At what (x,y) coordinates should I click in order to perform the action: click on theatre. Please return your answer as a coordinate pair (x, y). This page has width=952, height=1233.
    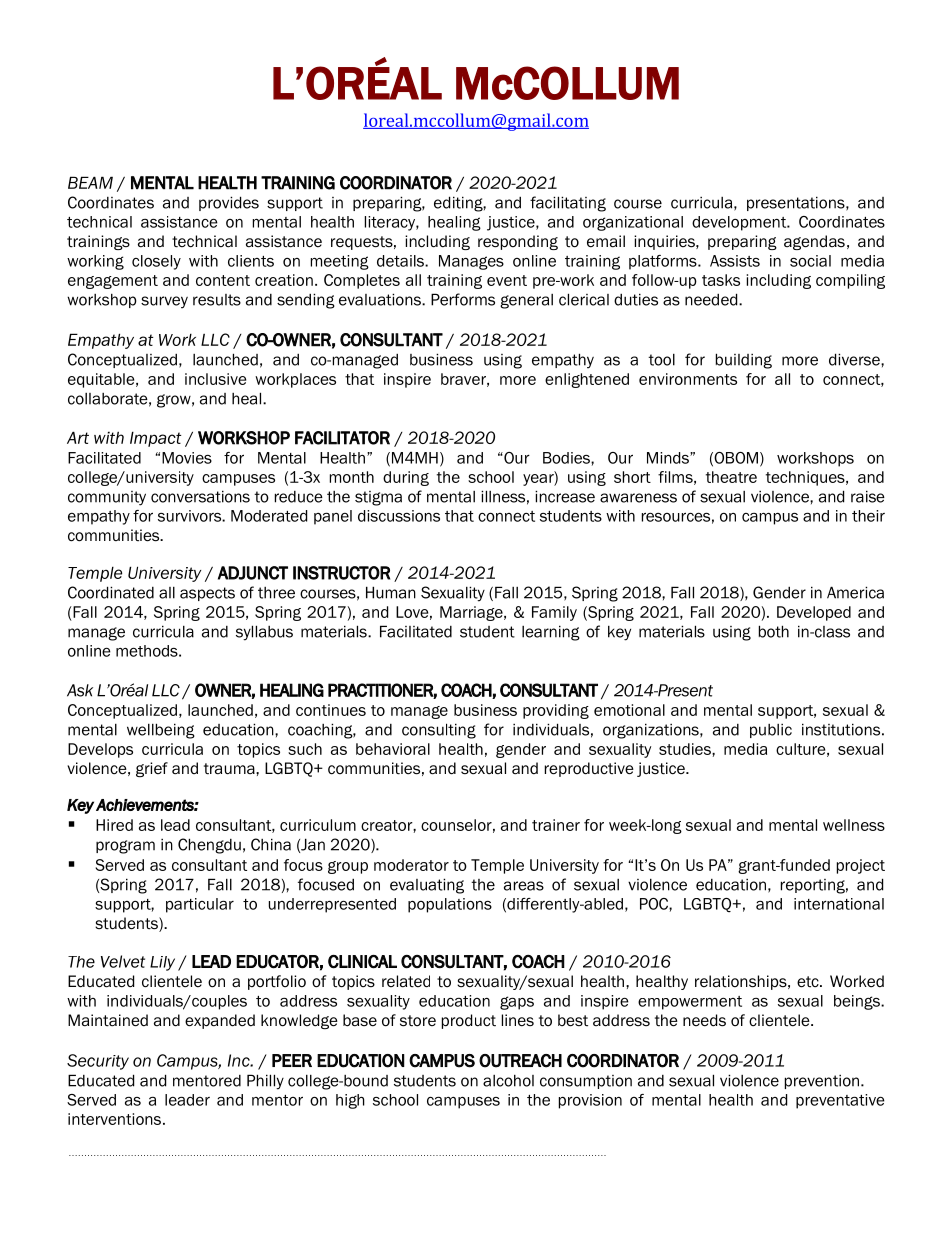
    Looking at the image, I should click on (731, 477).
